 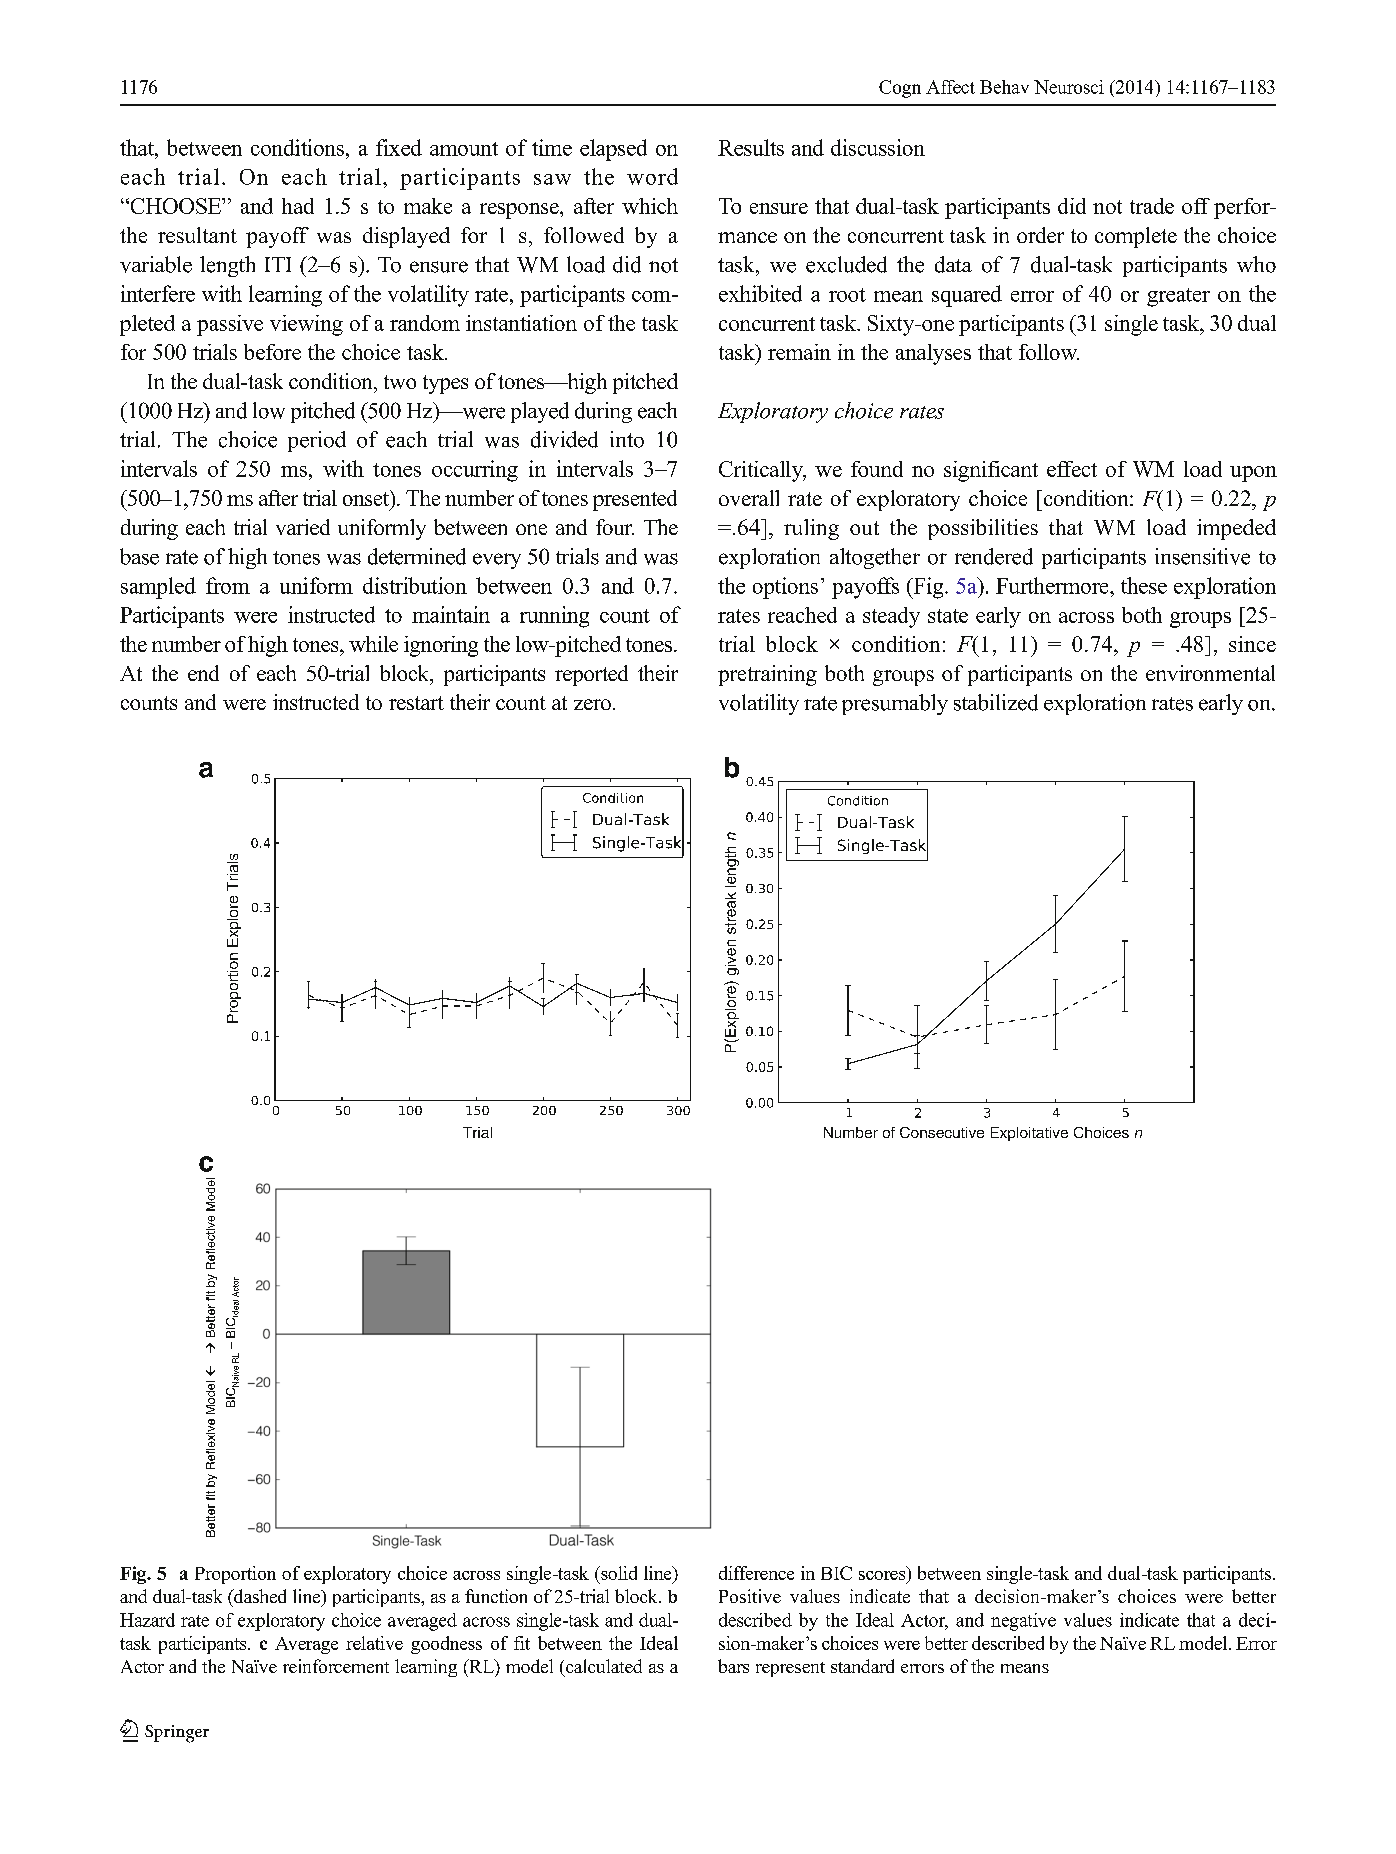 What do you see at coordinates (298, 206) in the page?
I see `had` at bounding box center [298, 206].
